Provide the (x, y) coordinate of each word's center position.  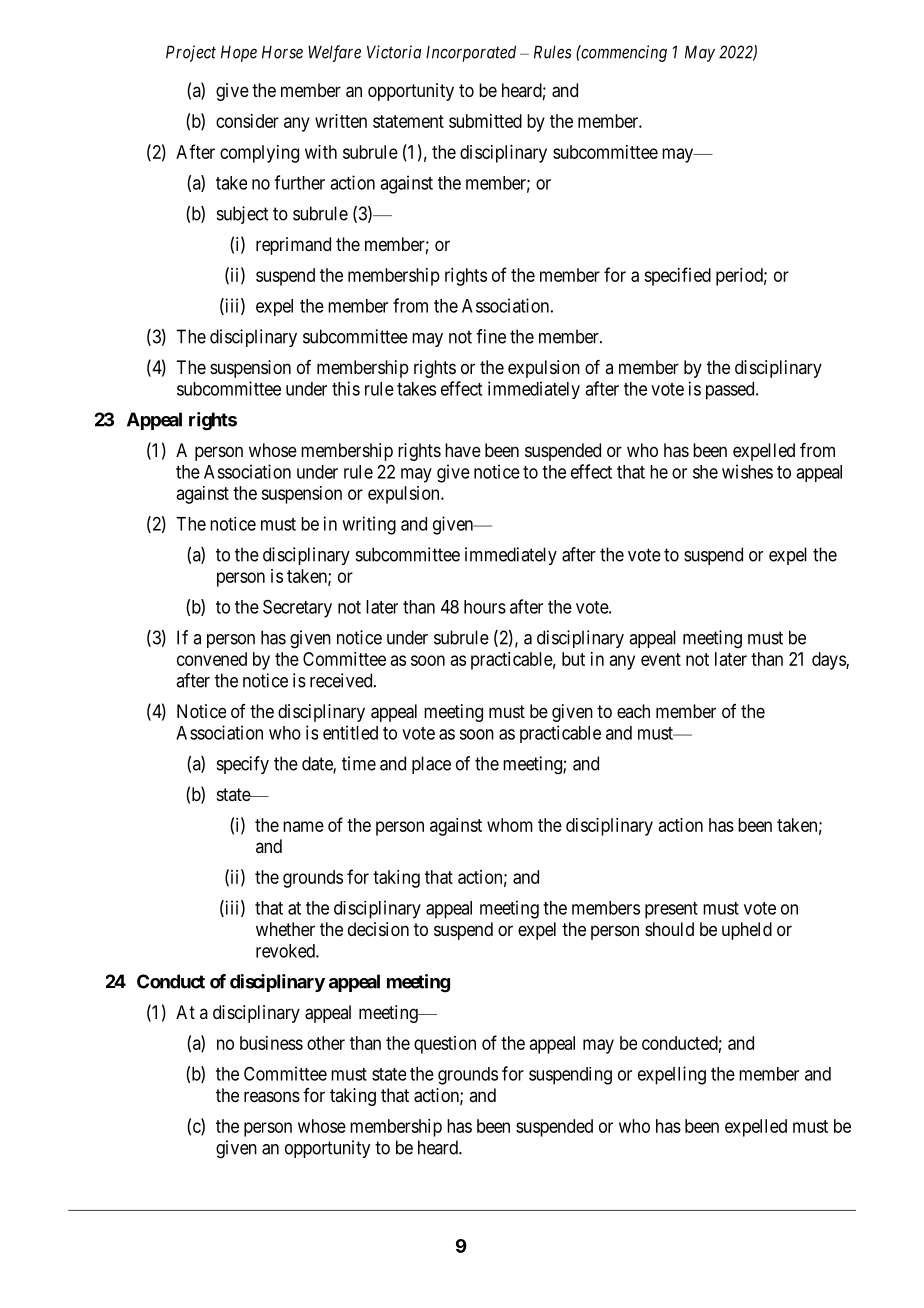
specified (677, 276)
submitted (485, 121)
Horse (282, 52)
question (445, 1045)
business (271, 1043)
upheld (747, 931)
